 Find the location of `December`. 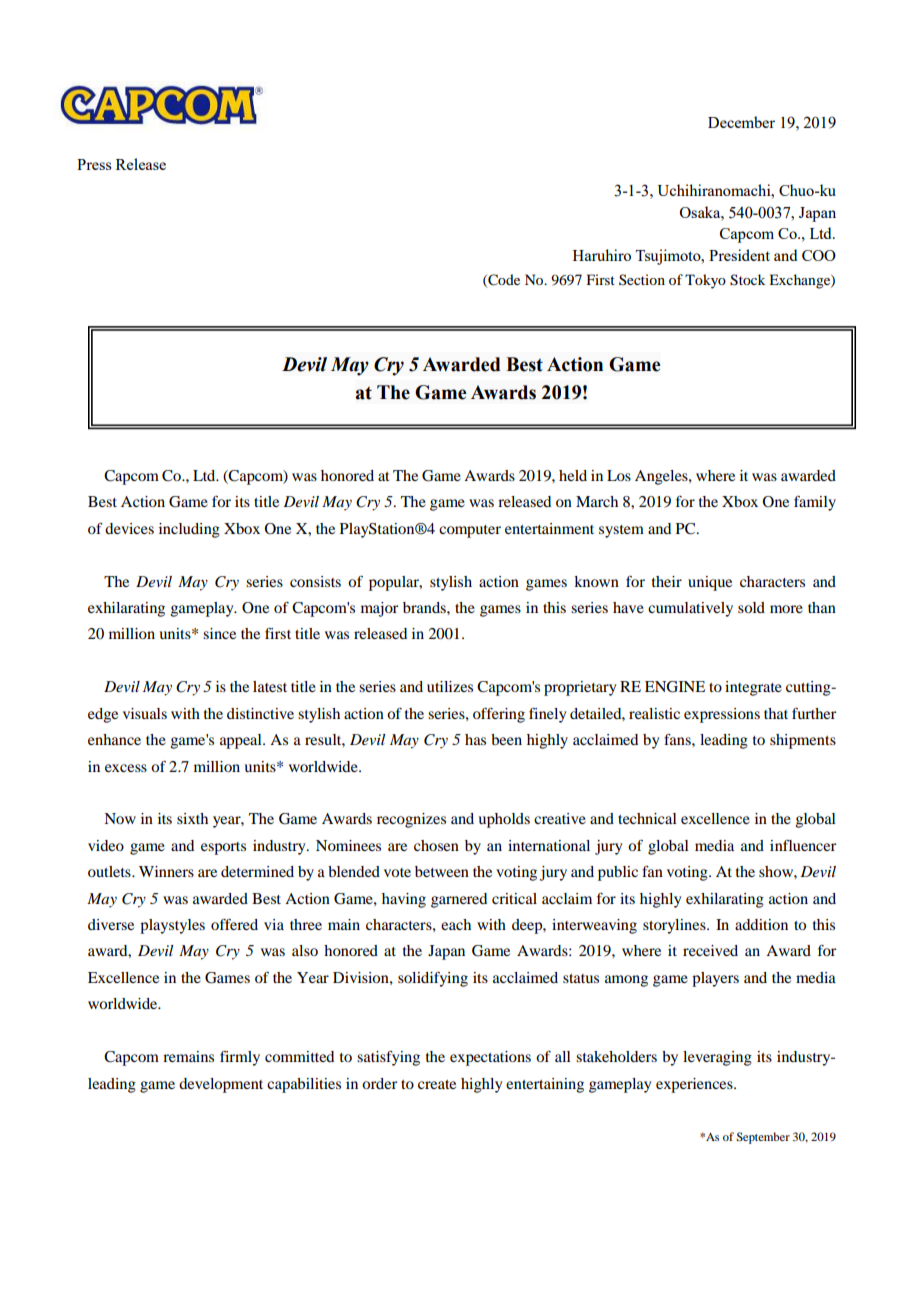

December is located at coordinates (741, 122).
